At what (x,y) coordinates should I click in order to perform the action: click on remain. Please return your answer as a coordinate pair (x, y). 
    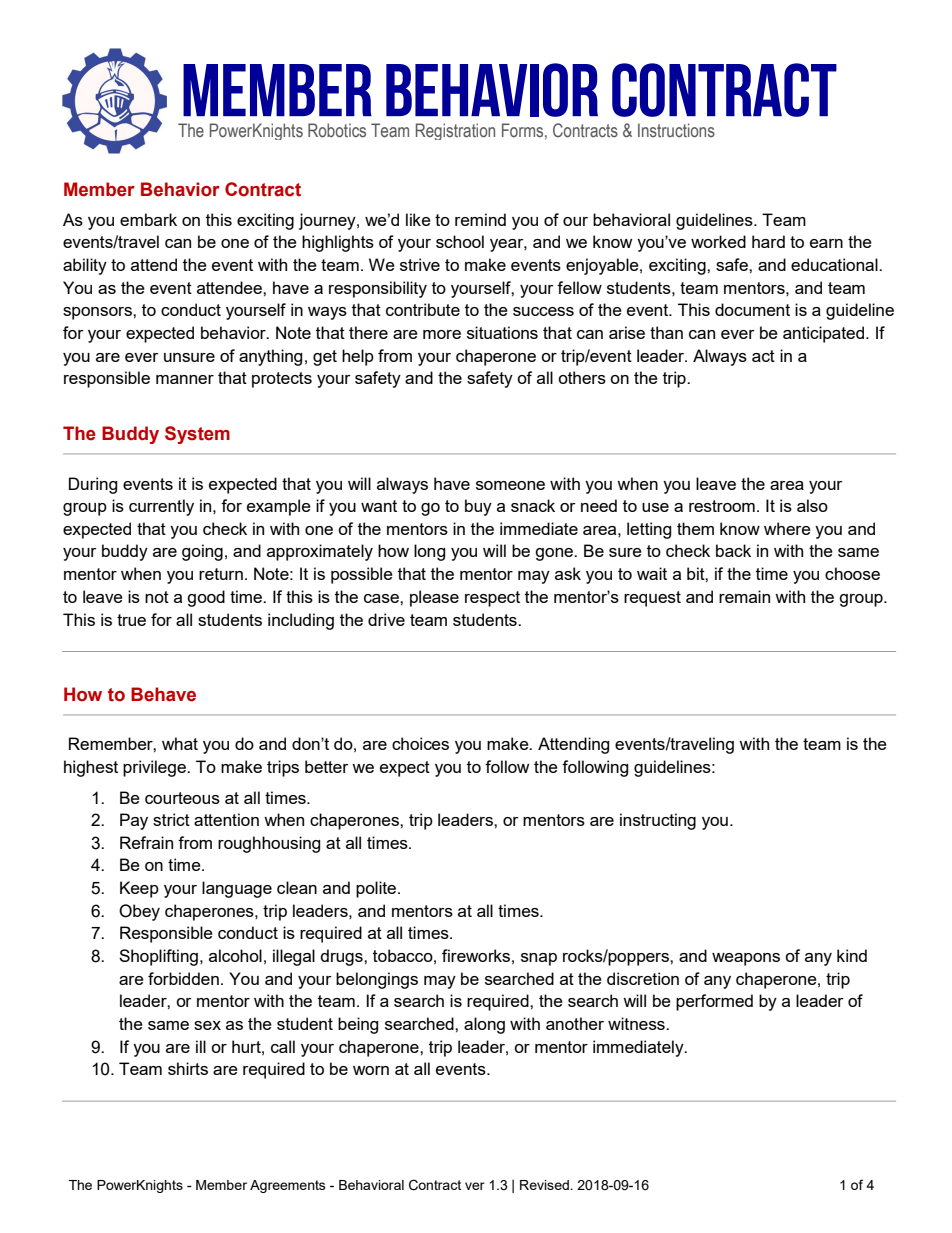
    Looking at the image, I should click on (744, 596).
